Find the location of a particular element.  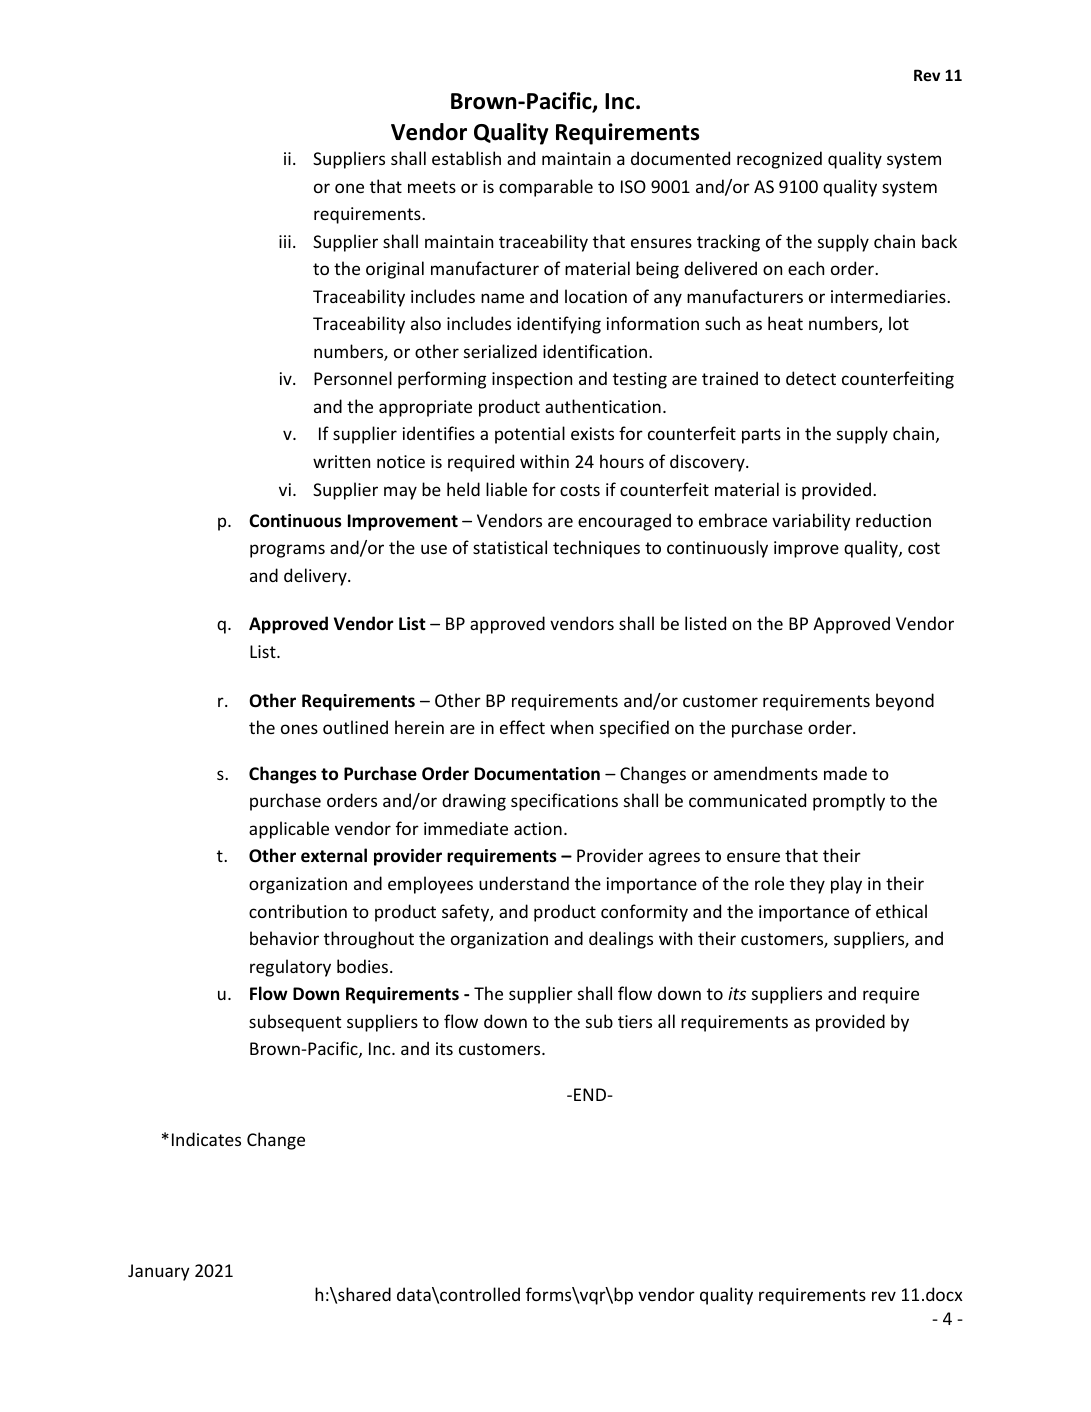

detect is located at coordinates (811, 378).
